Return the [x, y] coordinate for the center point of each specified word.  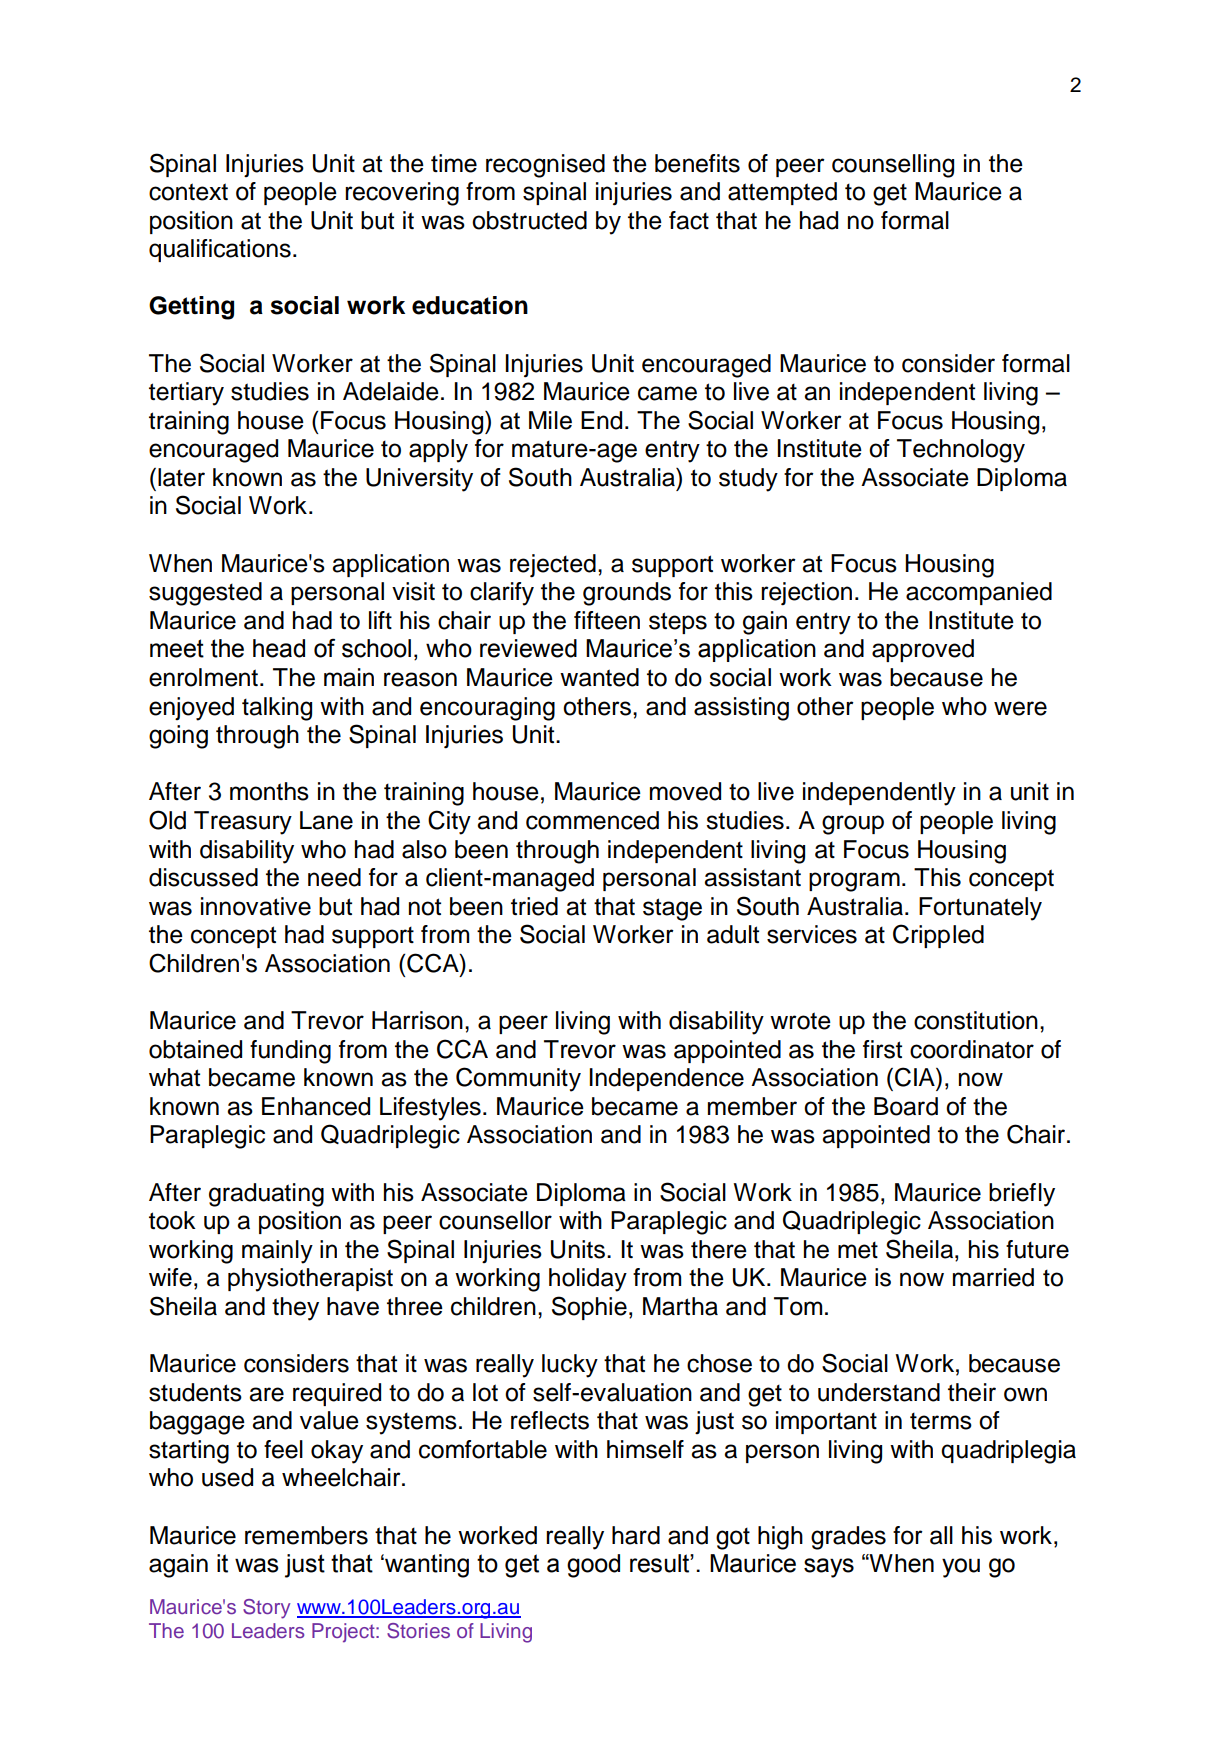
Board [906, 1106]
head [279, 648]
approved [923, 650]
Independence [666, 1079]
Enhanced [316, 1106]
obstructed [529, 220]
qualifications [220, 250]
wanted [599, 677]
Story [266, 1609]
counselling [893, 166]
